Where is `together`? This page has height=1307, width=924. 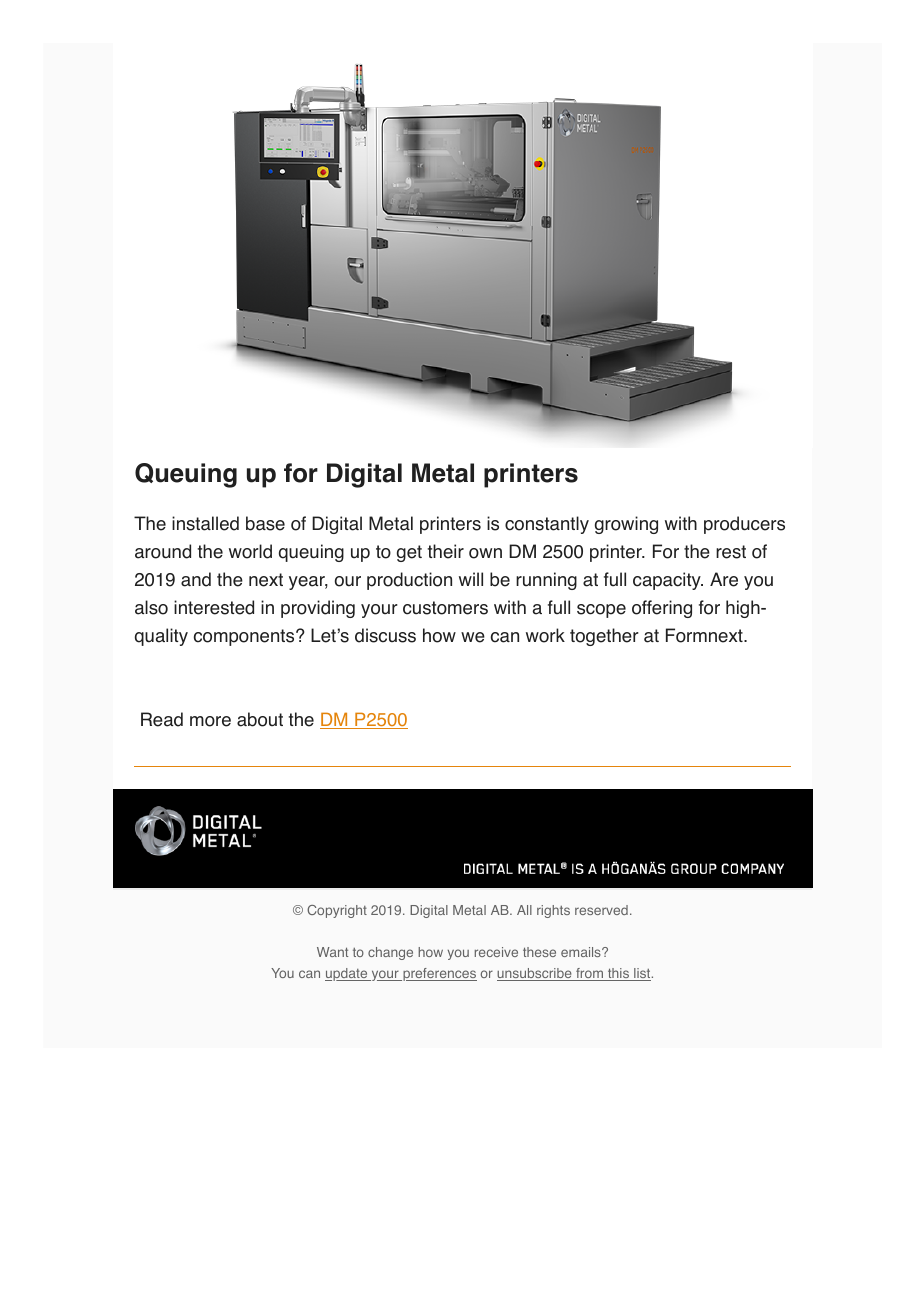
together is located at coordinates (604, 637).
